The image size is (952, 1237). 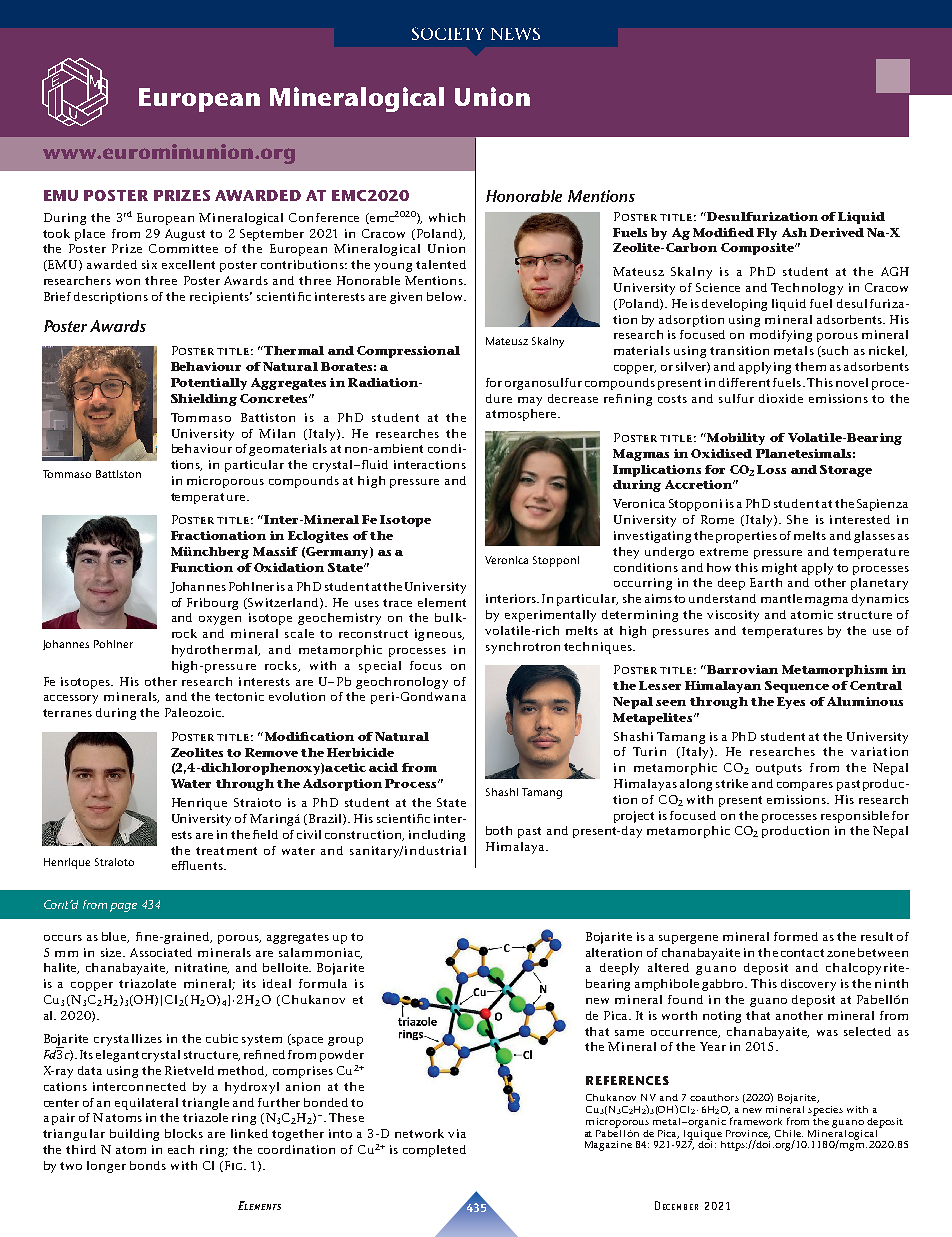 I want to click on Chile, so click(x=789, y=1133).
